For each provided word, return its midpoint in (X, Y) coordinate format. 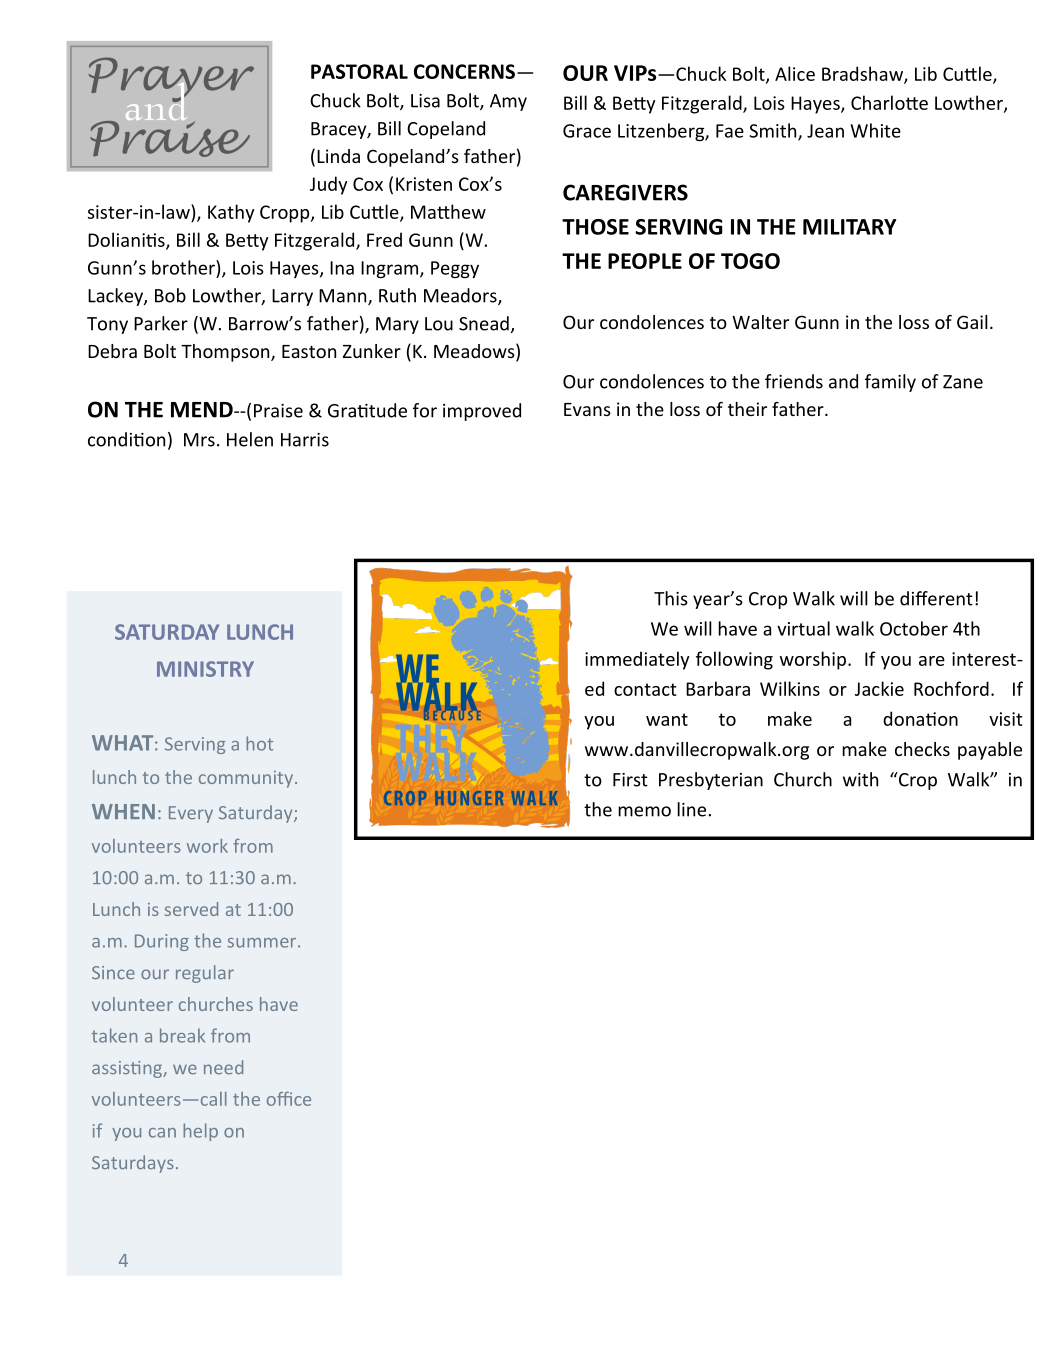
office (289, 1099)
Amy (508, 102)
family (890, 383)
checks (922, 749)
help (200, 1132)
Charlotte (889, 102)
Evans (587, 409)
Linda (338, 156)
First (630, 780)
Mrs (199, 440)
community (247, 779)
